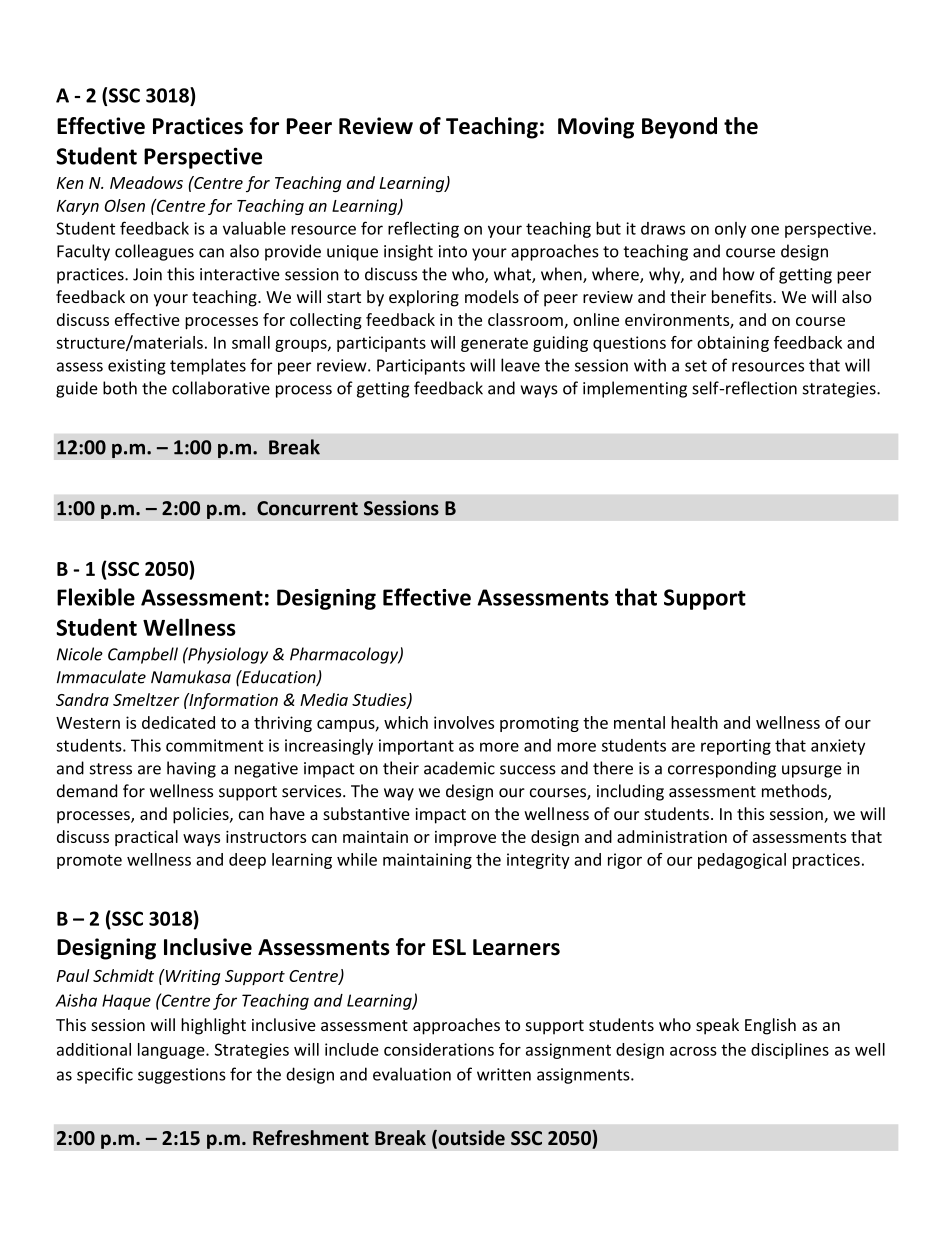  I want to click on reflecting, so click(423, 229).
